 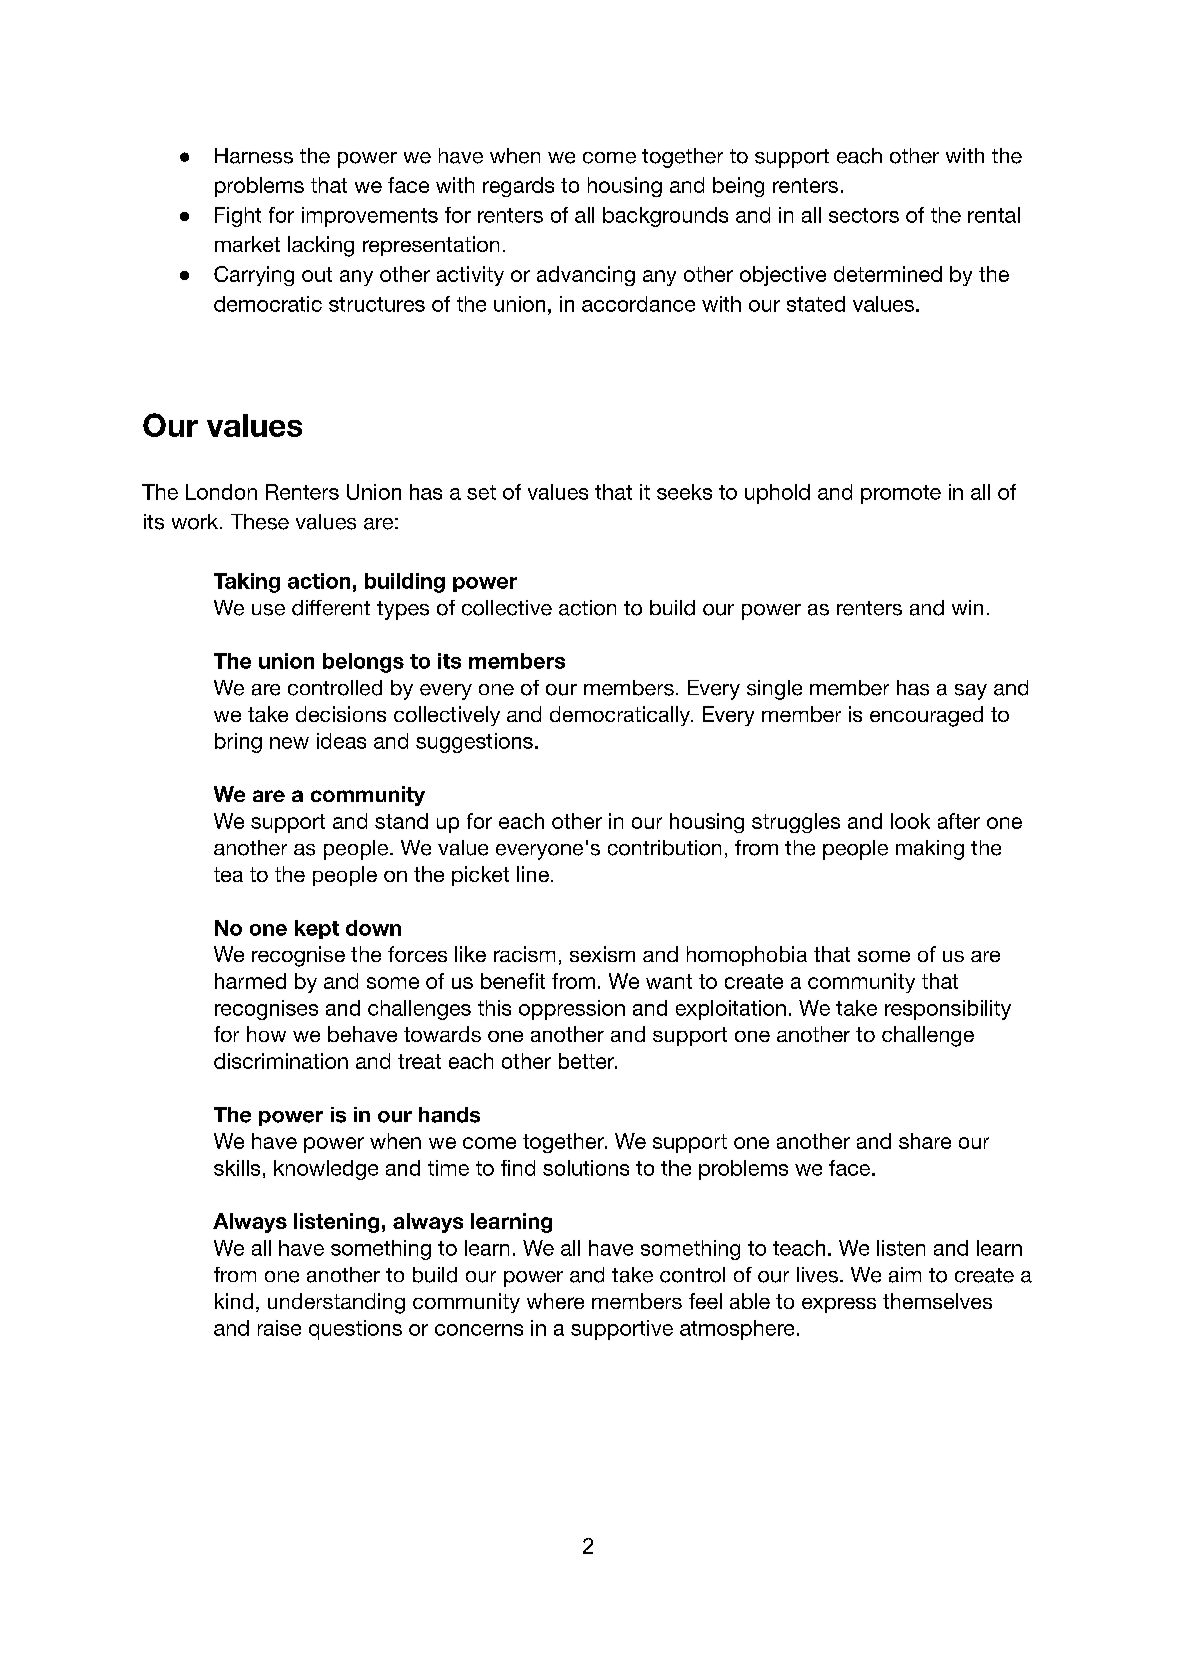 I want to click on sectors, so click(x=864, y=215).
